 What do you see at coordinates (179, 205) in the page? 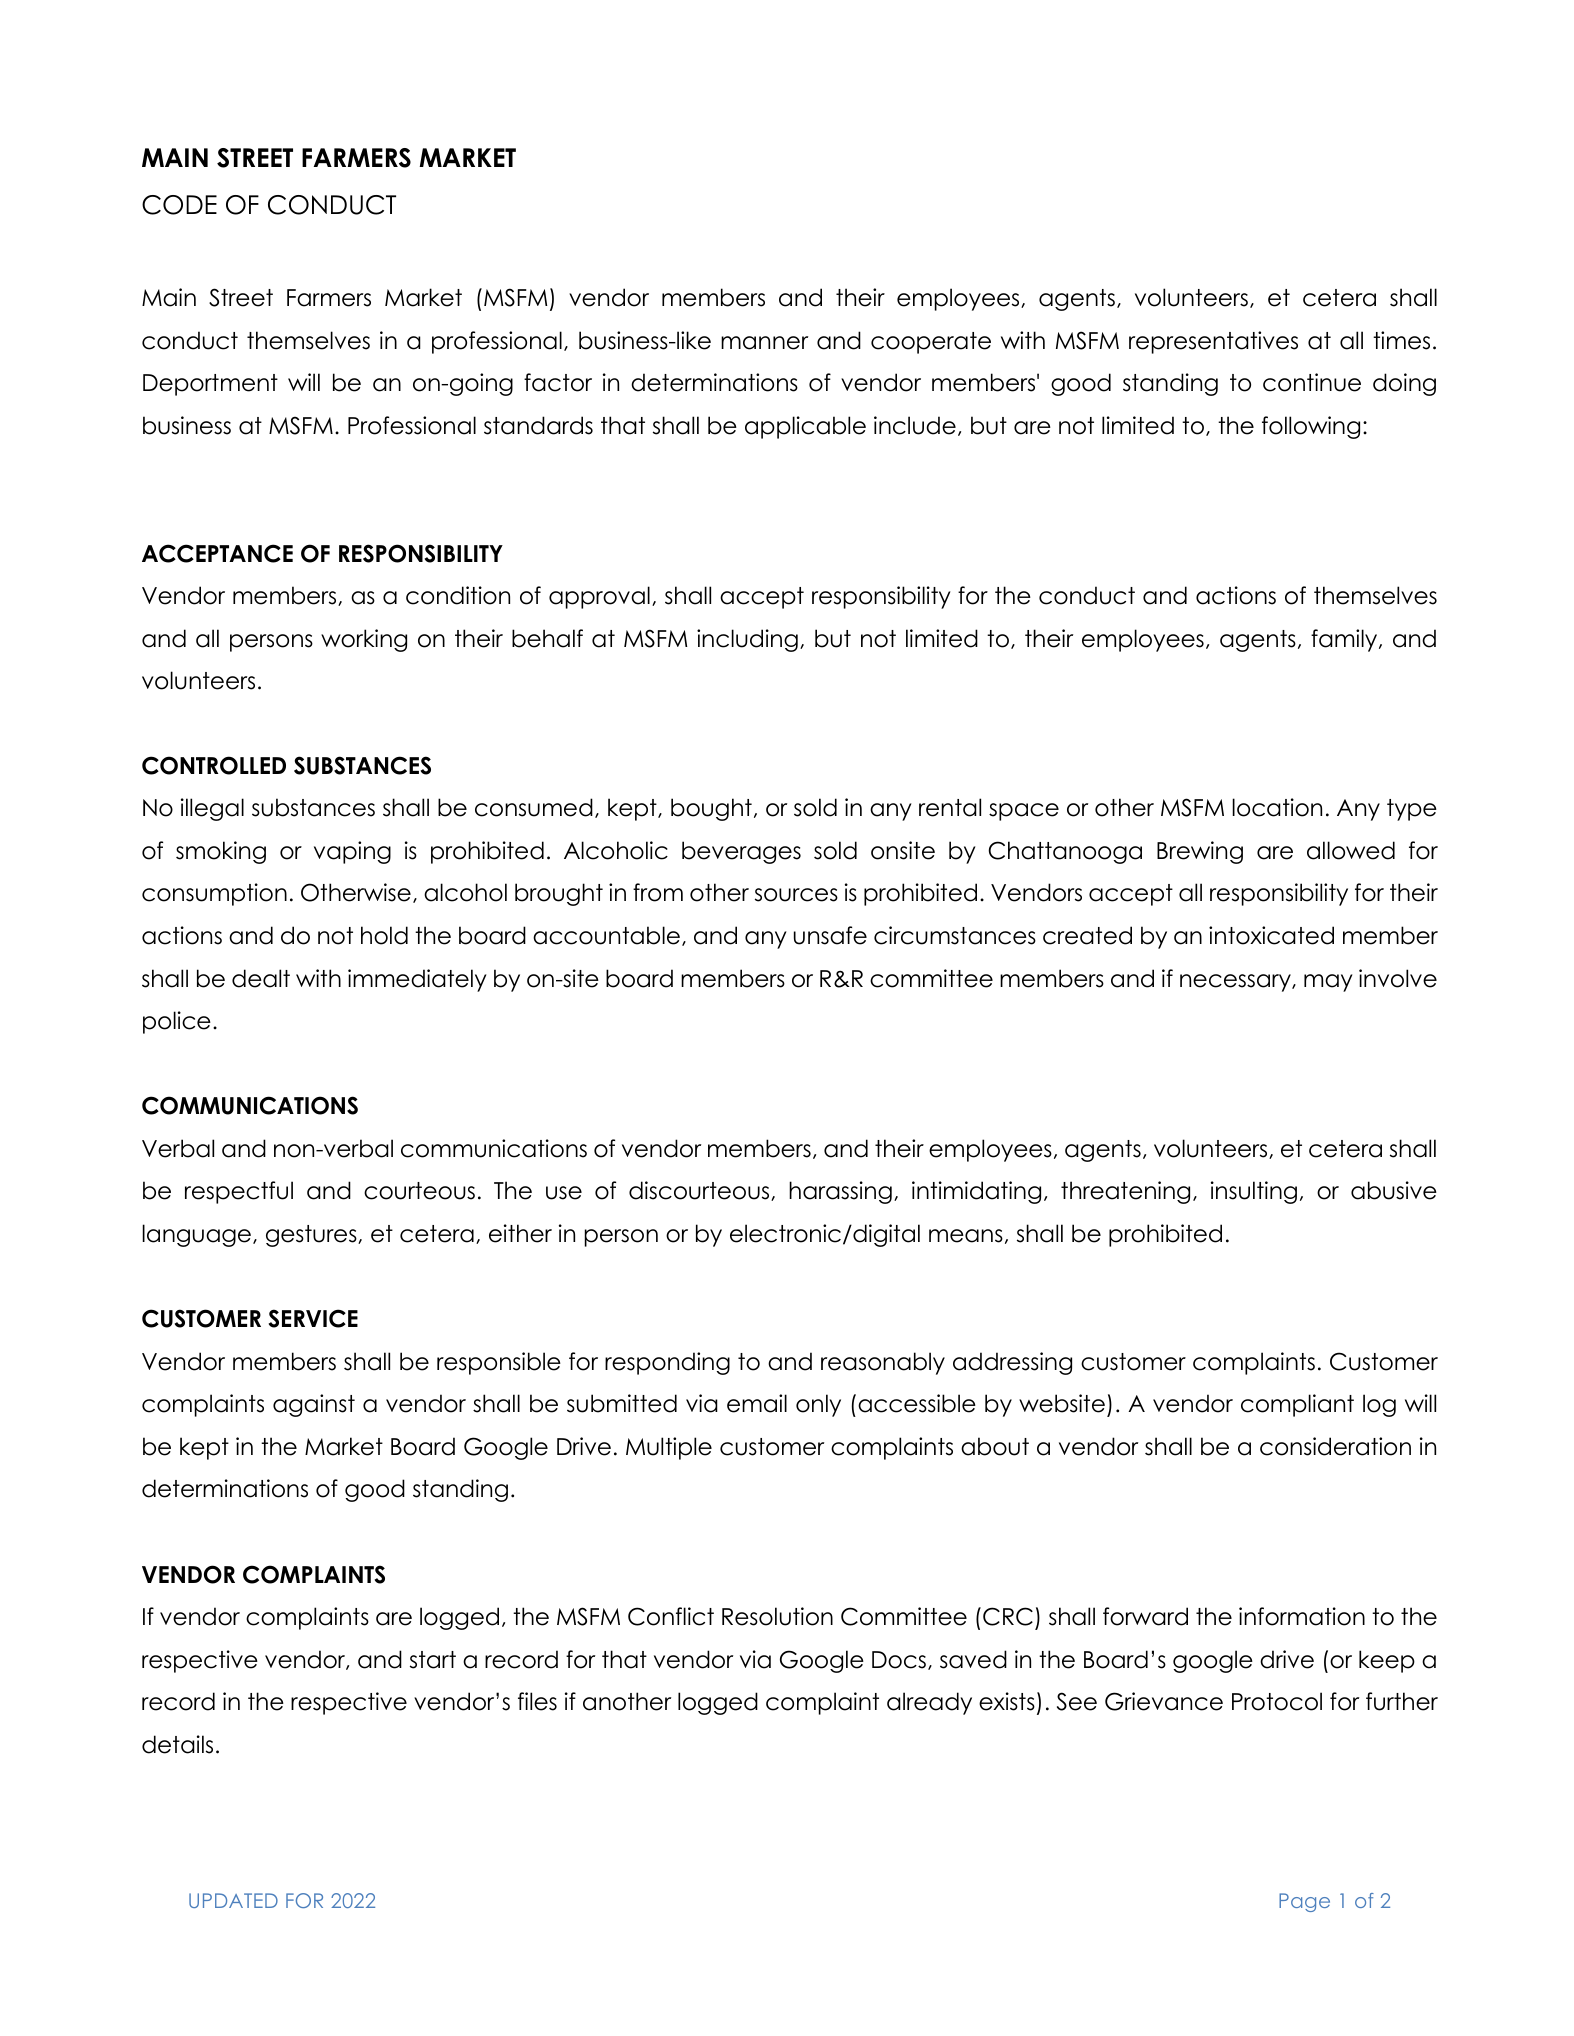
I see `CODE` at bounding box center [179, 205].
